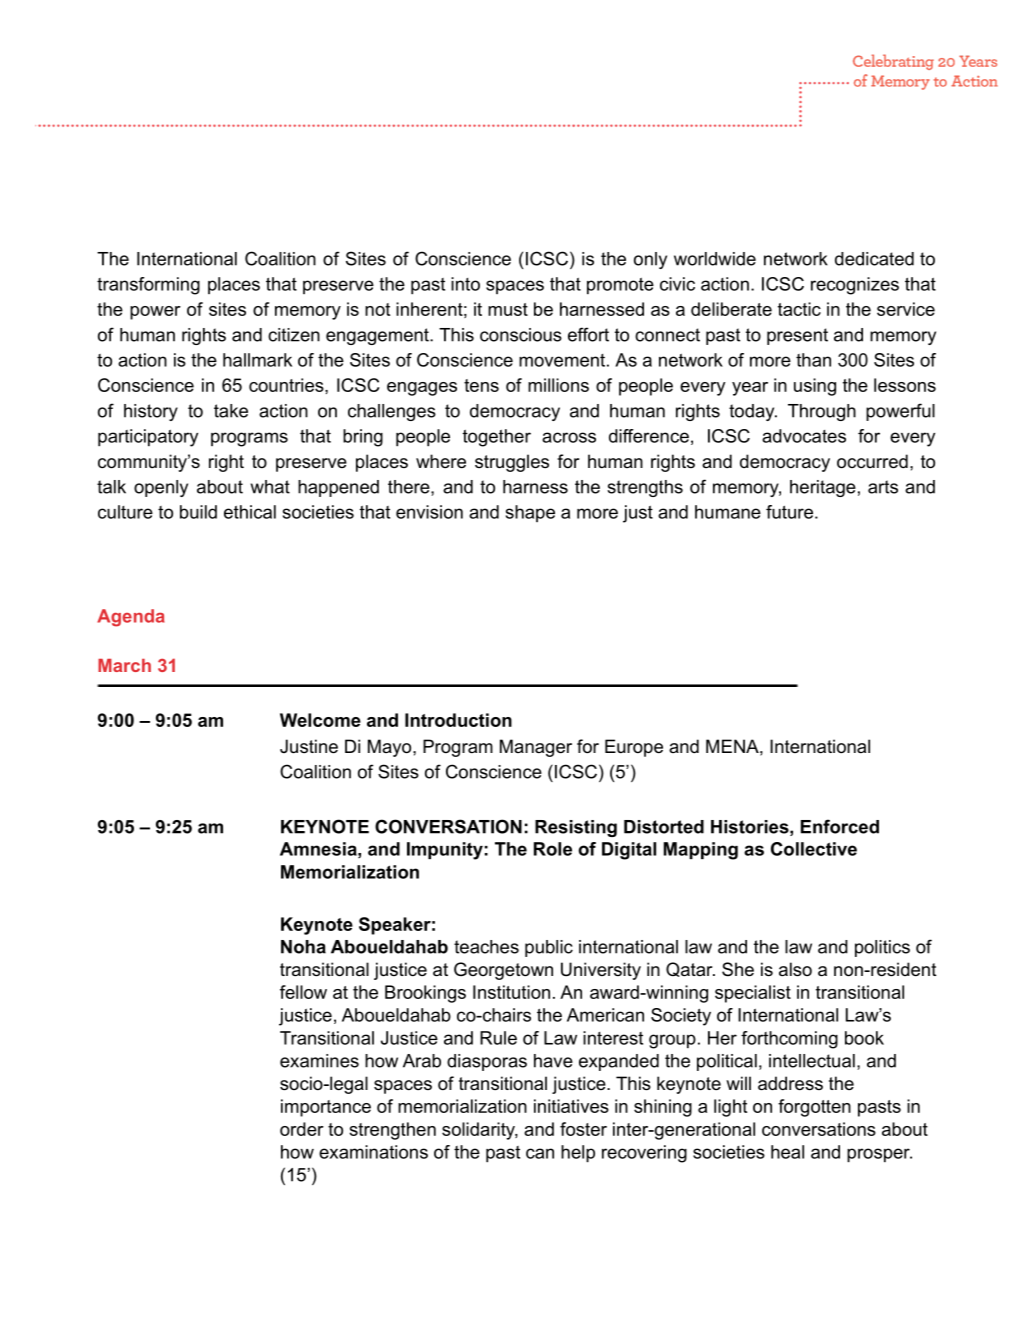 The width and height of the screenshot is (1034, 1338). Describe the element at coordinates (198, 512) in the screenshot. I see `build` at that location.
